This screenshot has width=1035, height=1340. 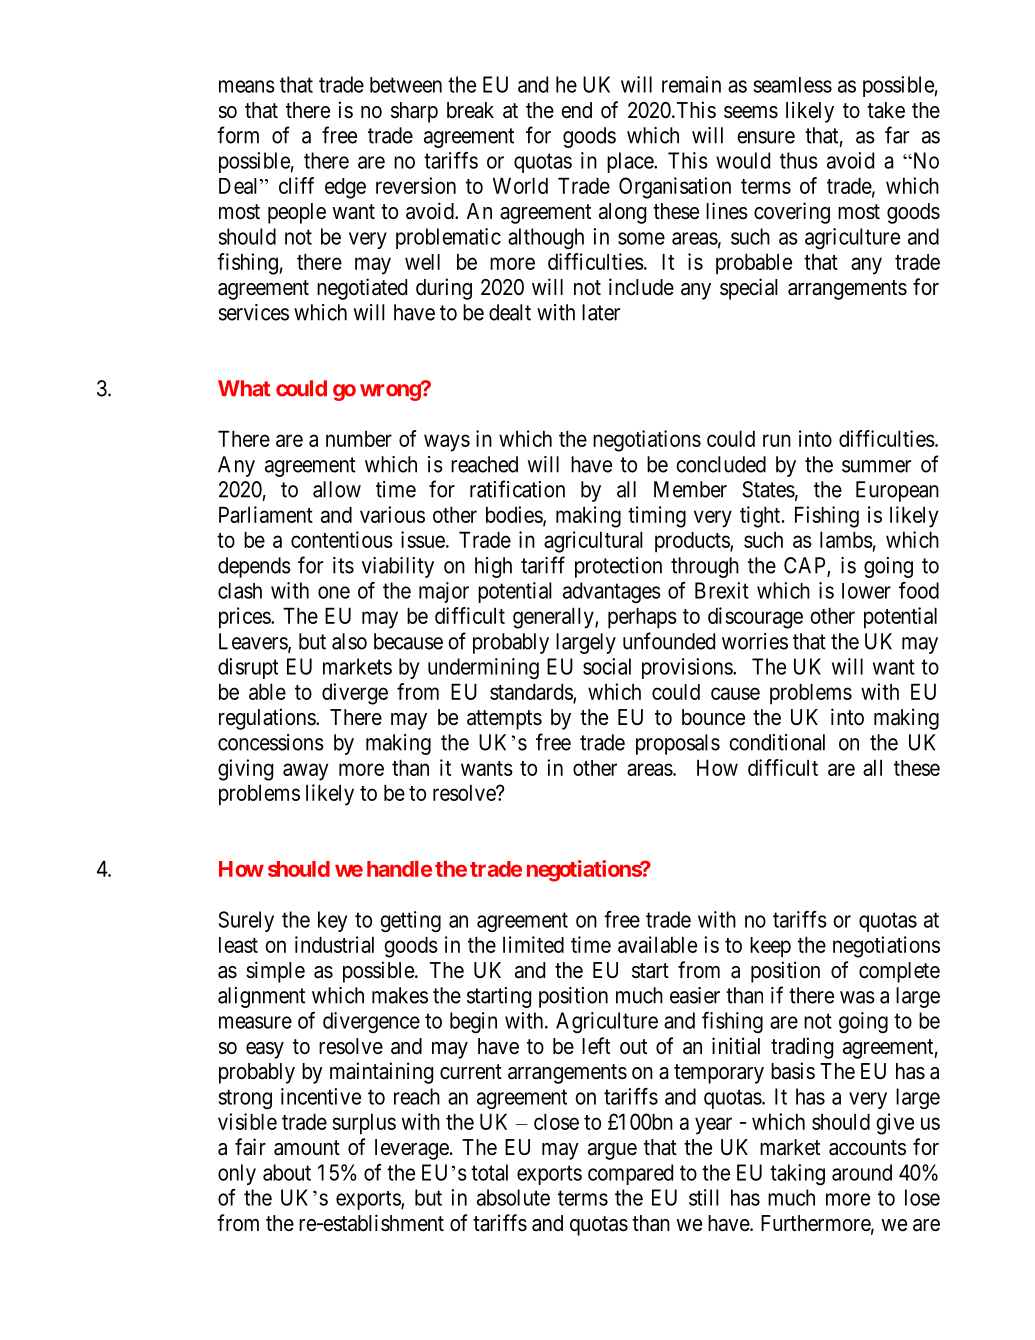 I want to click on amount, so click(x=307, y=1148).
